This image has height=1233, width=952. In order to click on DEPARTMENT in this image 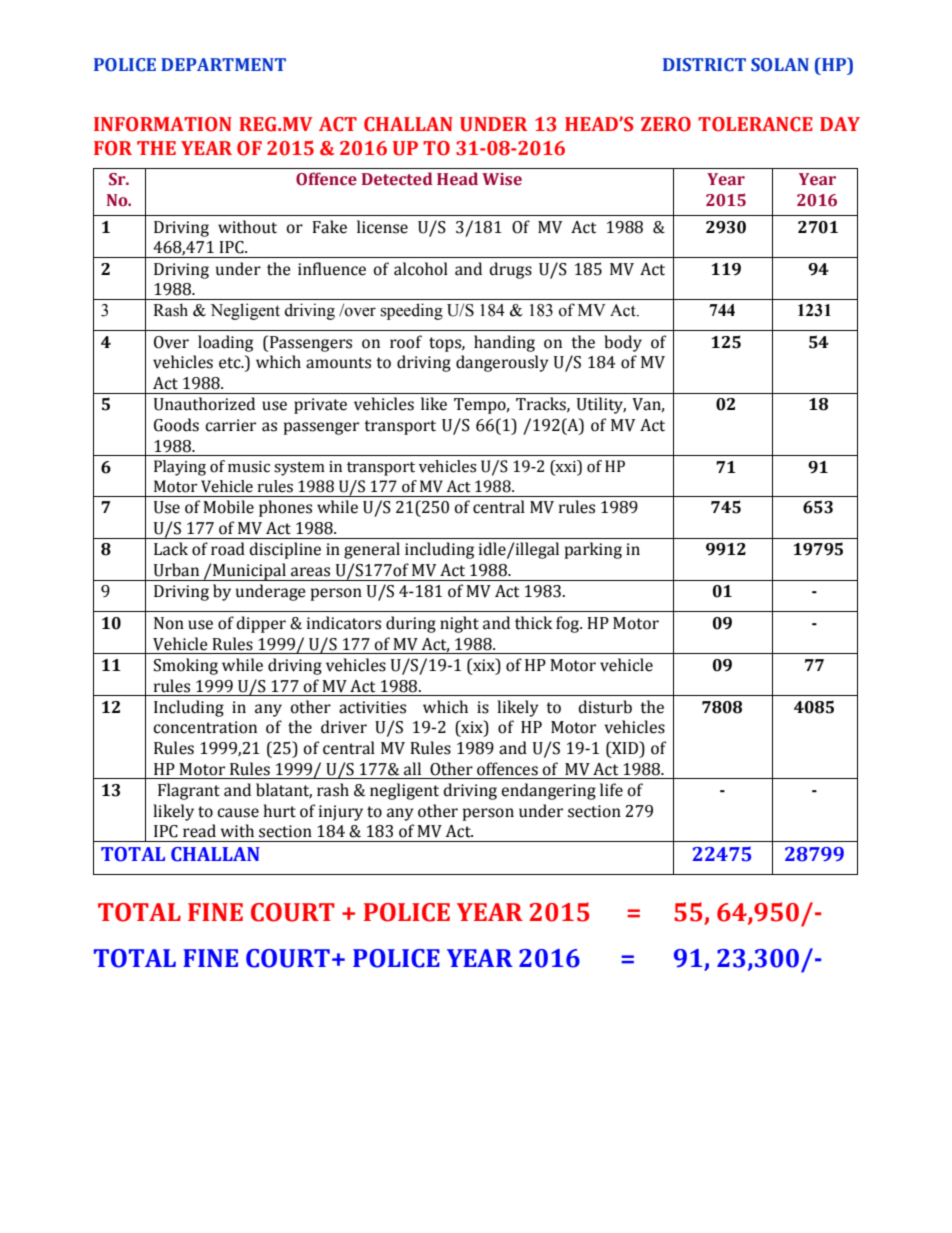, I will do `click(223, 64)`.
